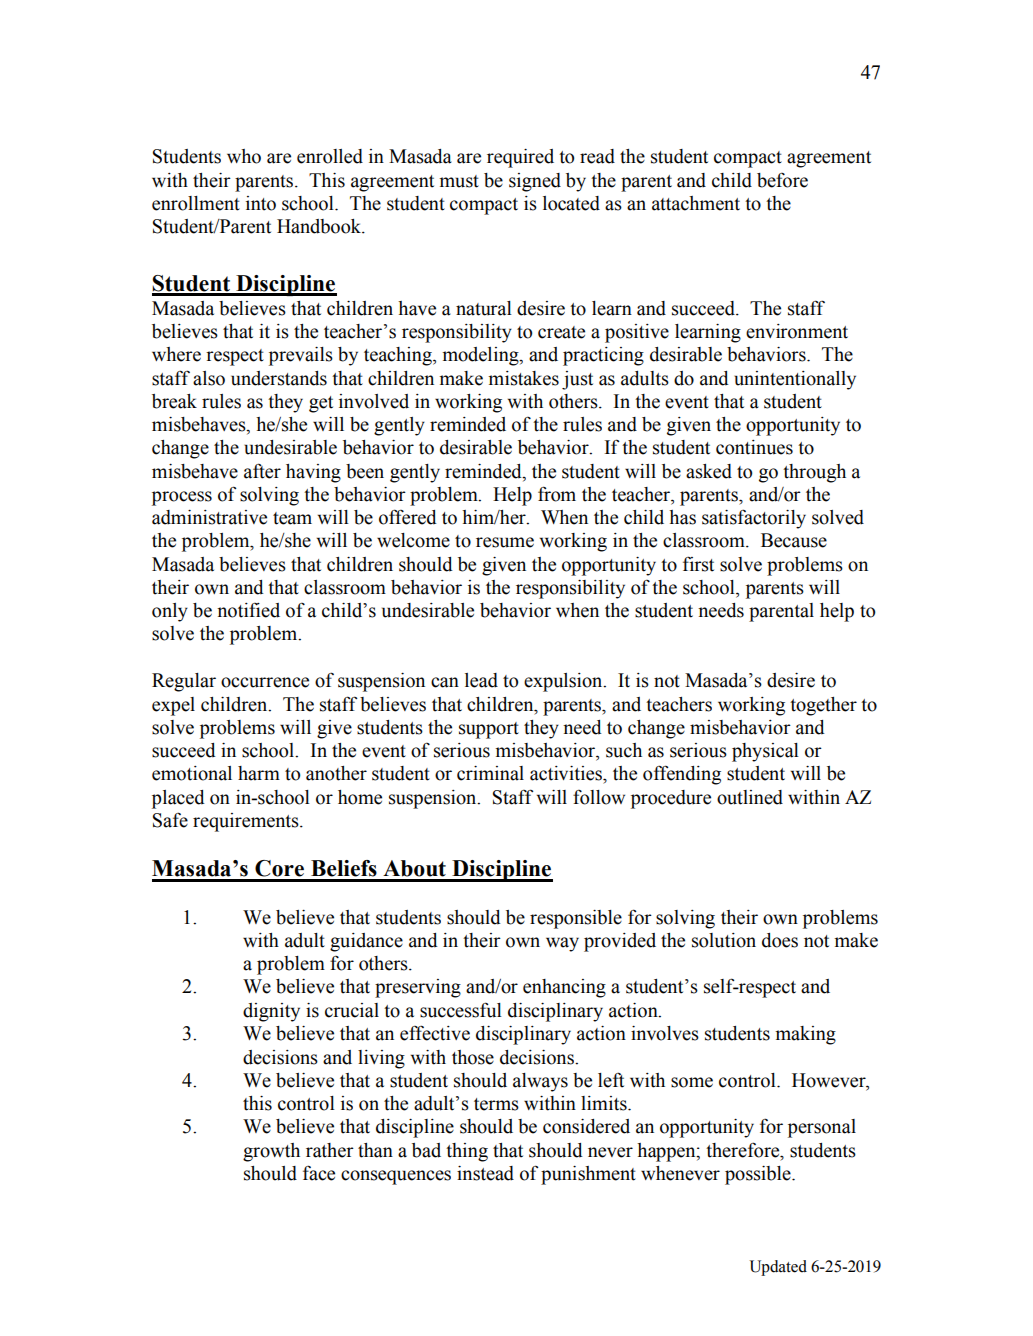 This page has width=1033, height=1336. What do you see at coordinates (505, 542) in the page?
I see `resume` at bounding box center [505, 542].
